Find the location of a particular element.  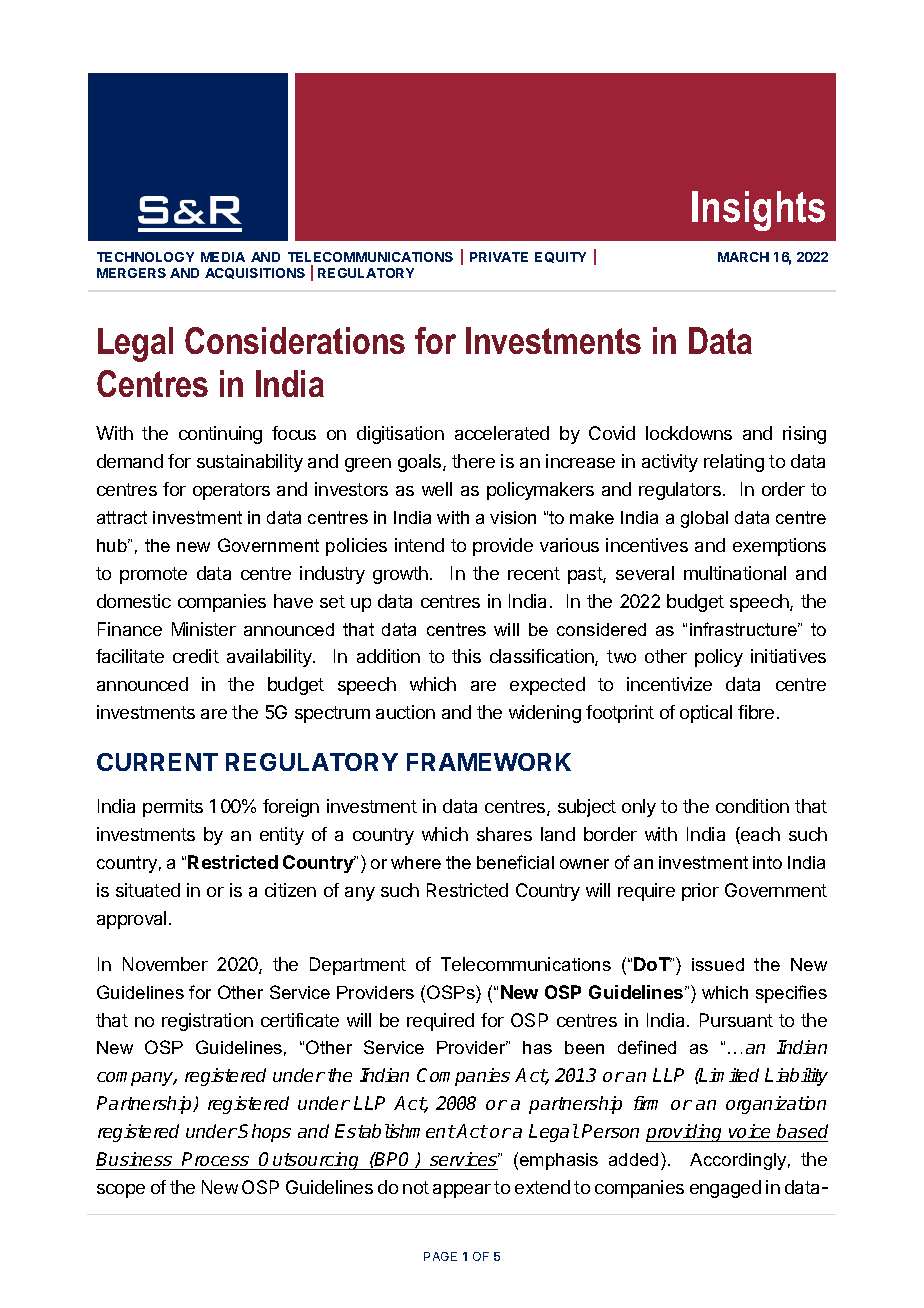

been is located at coordinates (584, 1047).
